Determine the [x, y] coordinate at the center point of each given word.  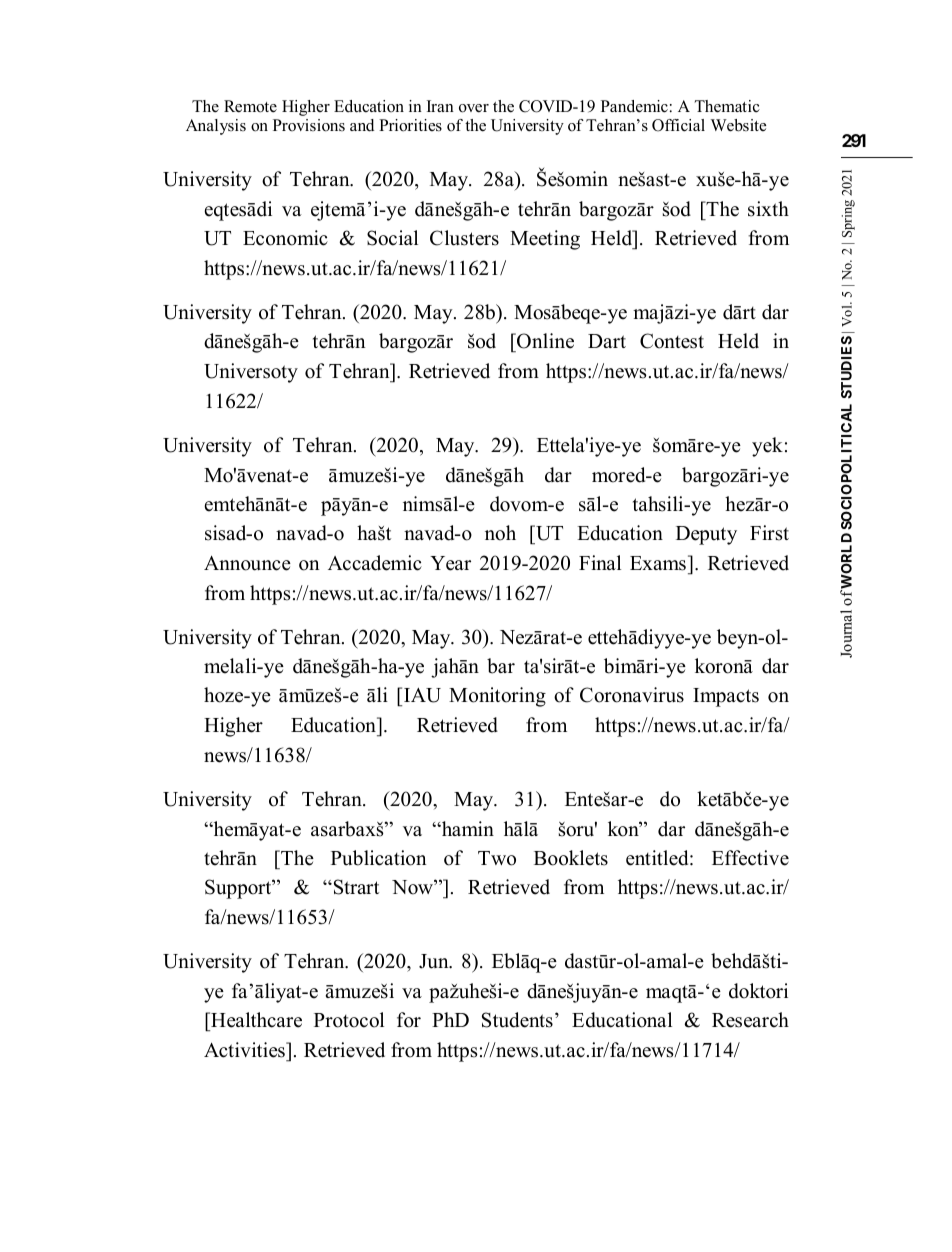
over [474, 108]
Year [450, 563]
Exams [658, 563]
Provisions [309, 125]
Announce [247, 563]
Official [678, 125]
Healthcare [255, 1021]
